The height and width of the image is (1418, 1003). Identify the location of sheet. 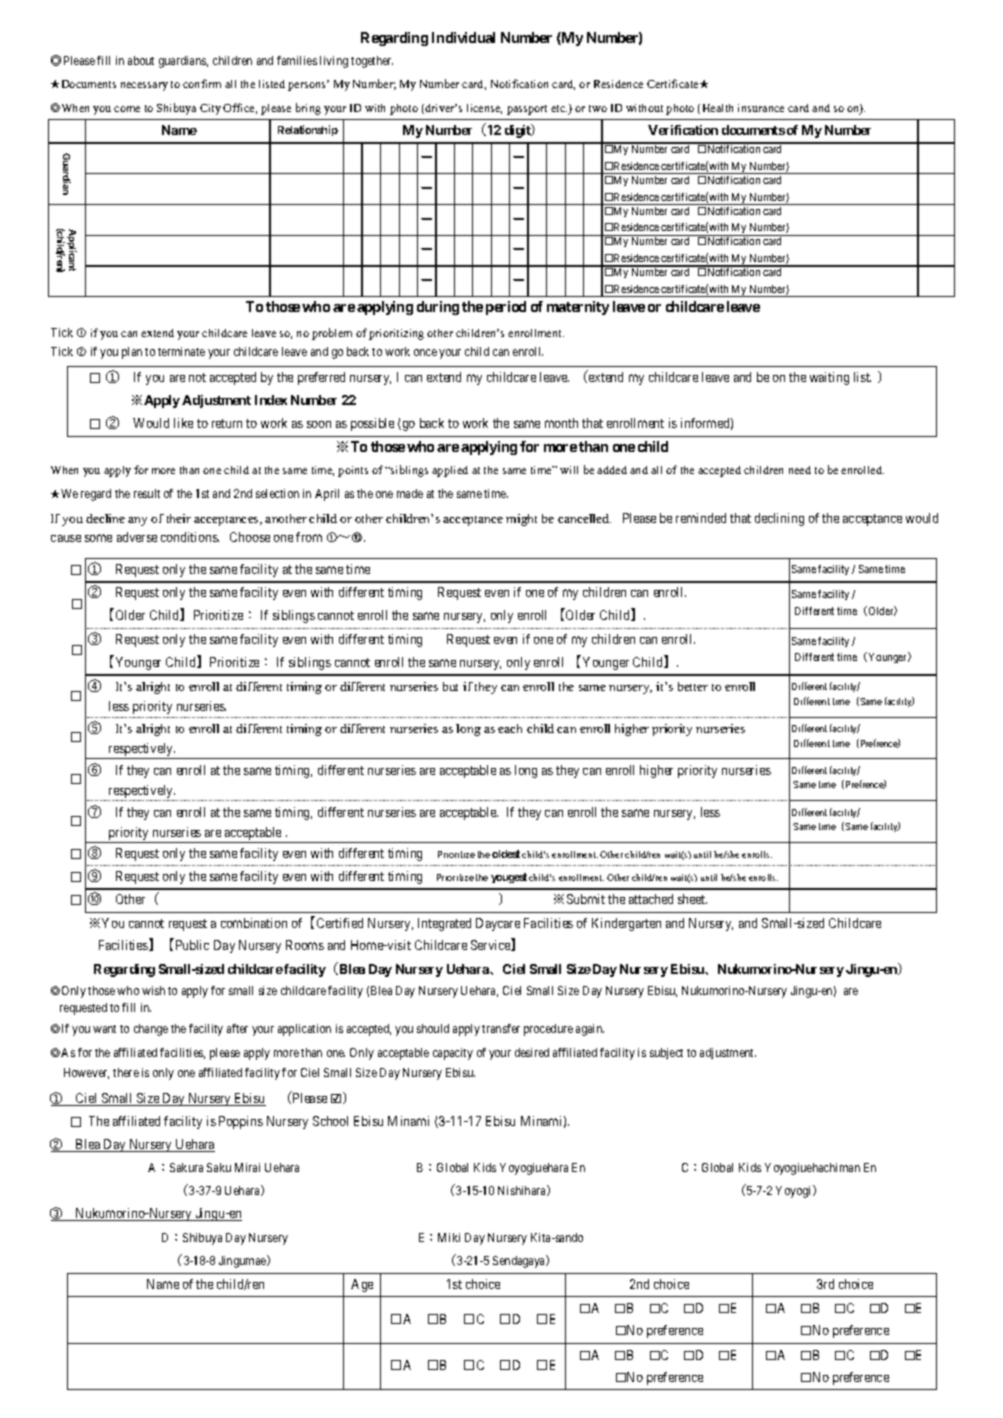
(692, 899).
